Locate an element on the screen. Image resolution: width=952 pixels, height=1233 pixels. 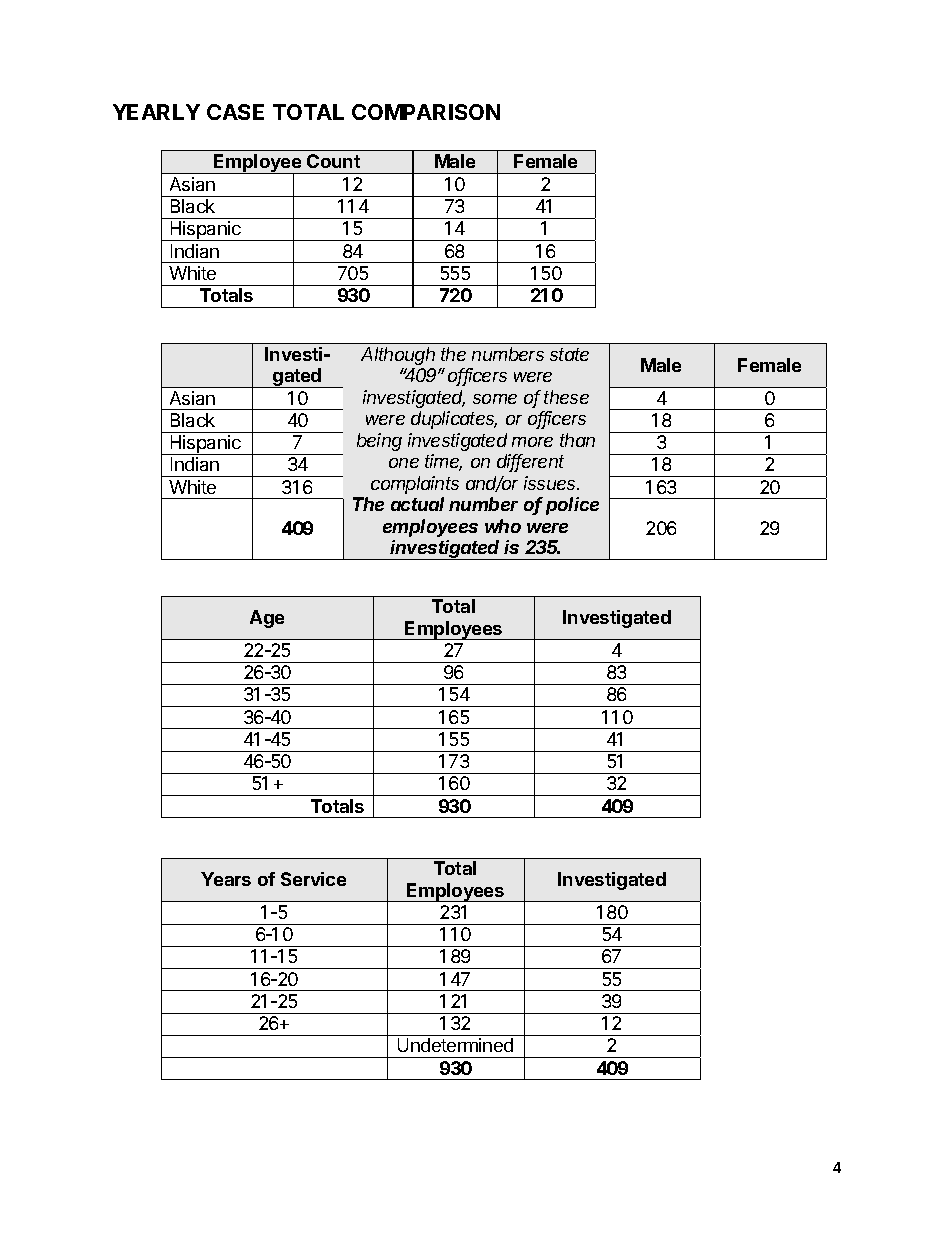
some is located at coordinates (495, 399).
